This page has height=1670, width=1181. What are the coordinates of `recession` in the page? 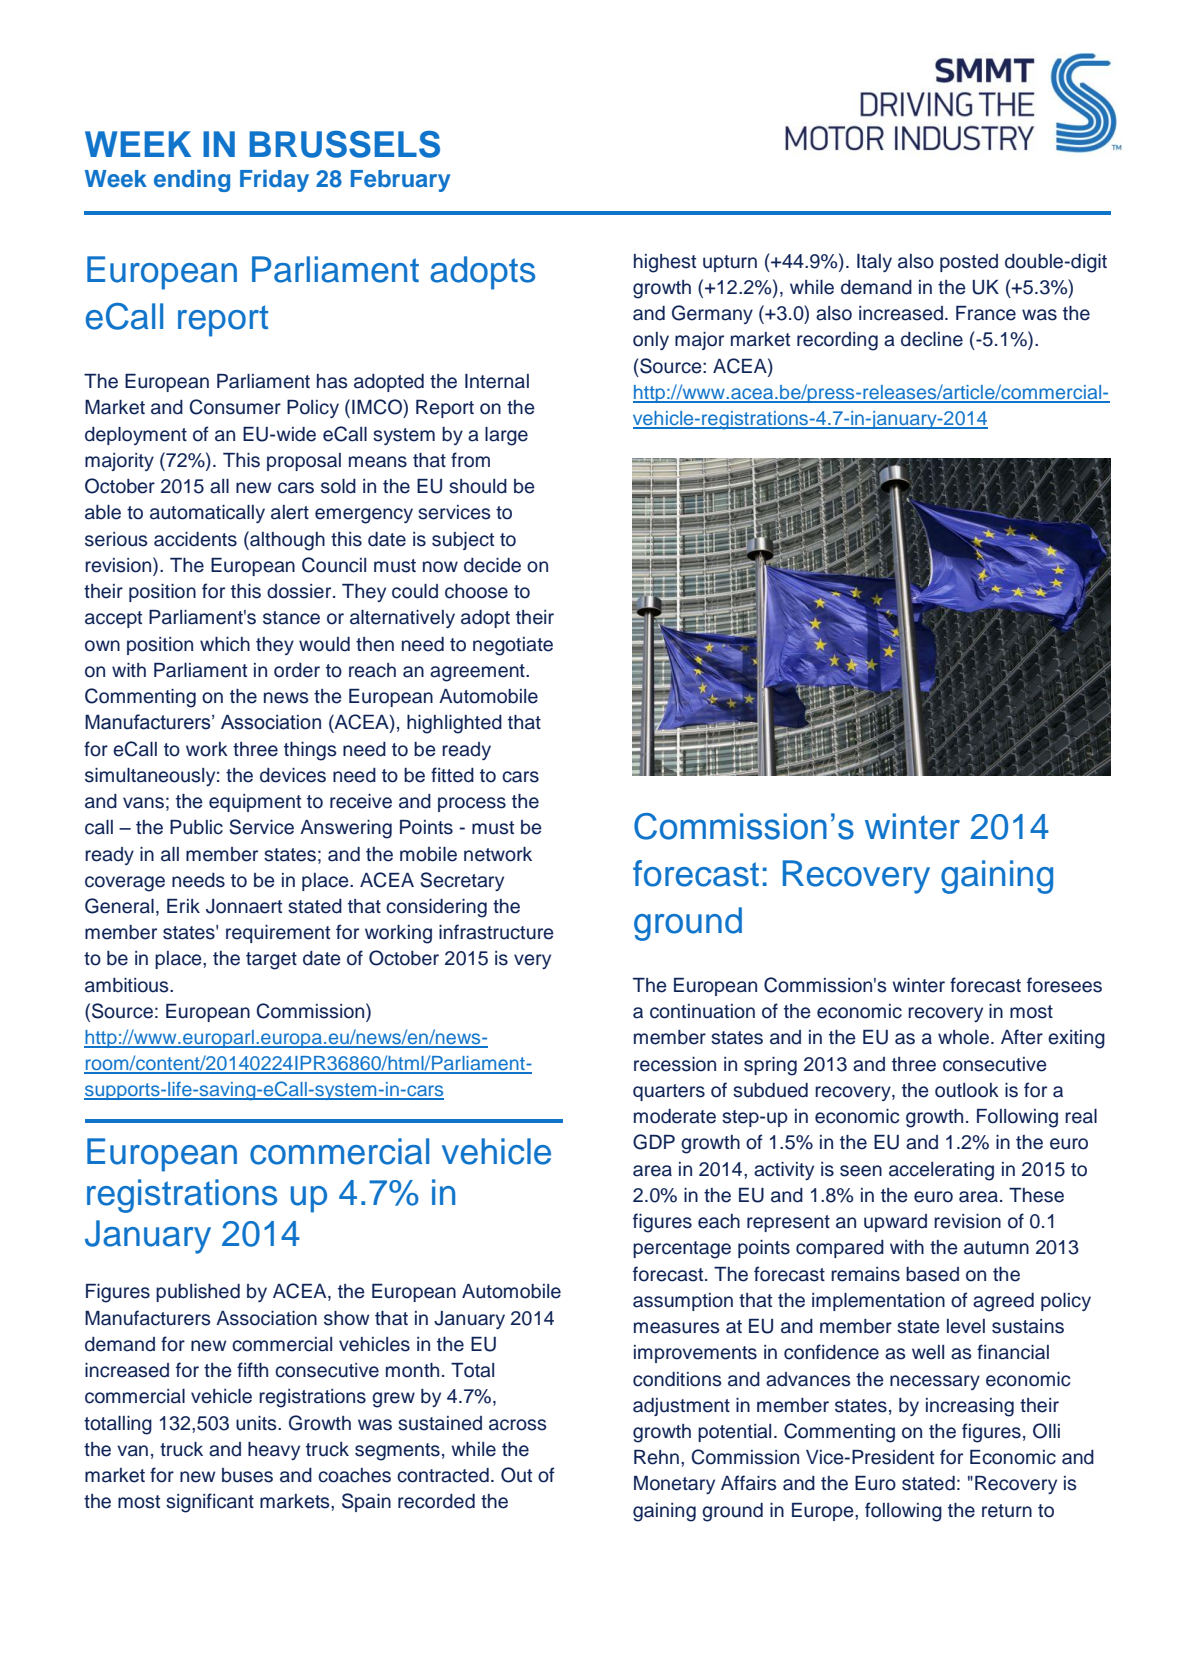 It's located at (675, 1064).
